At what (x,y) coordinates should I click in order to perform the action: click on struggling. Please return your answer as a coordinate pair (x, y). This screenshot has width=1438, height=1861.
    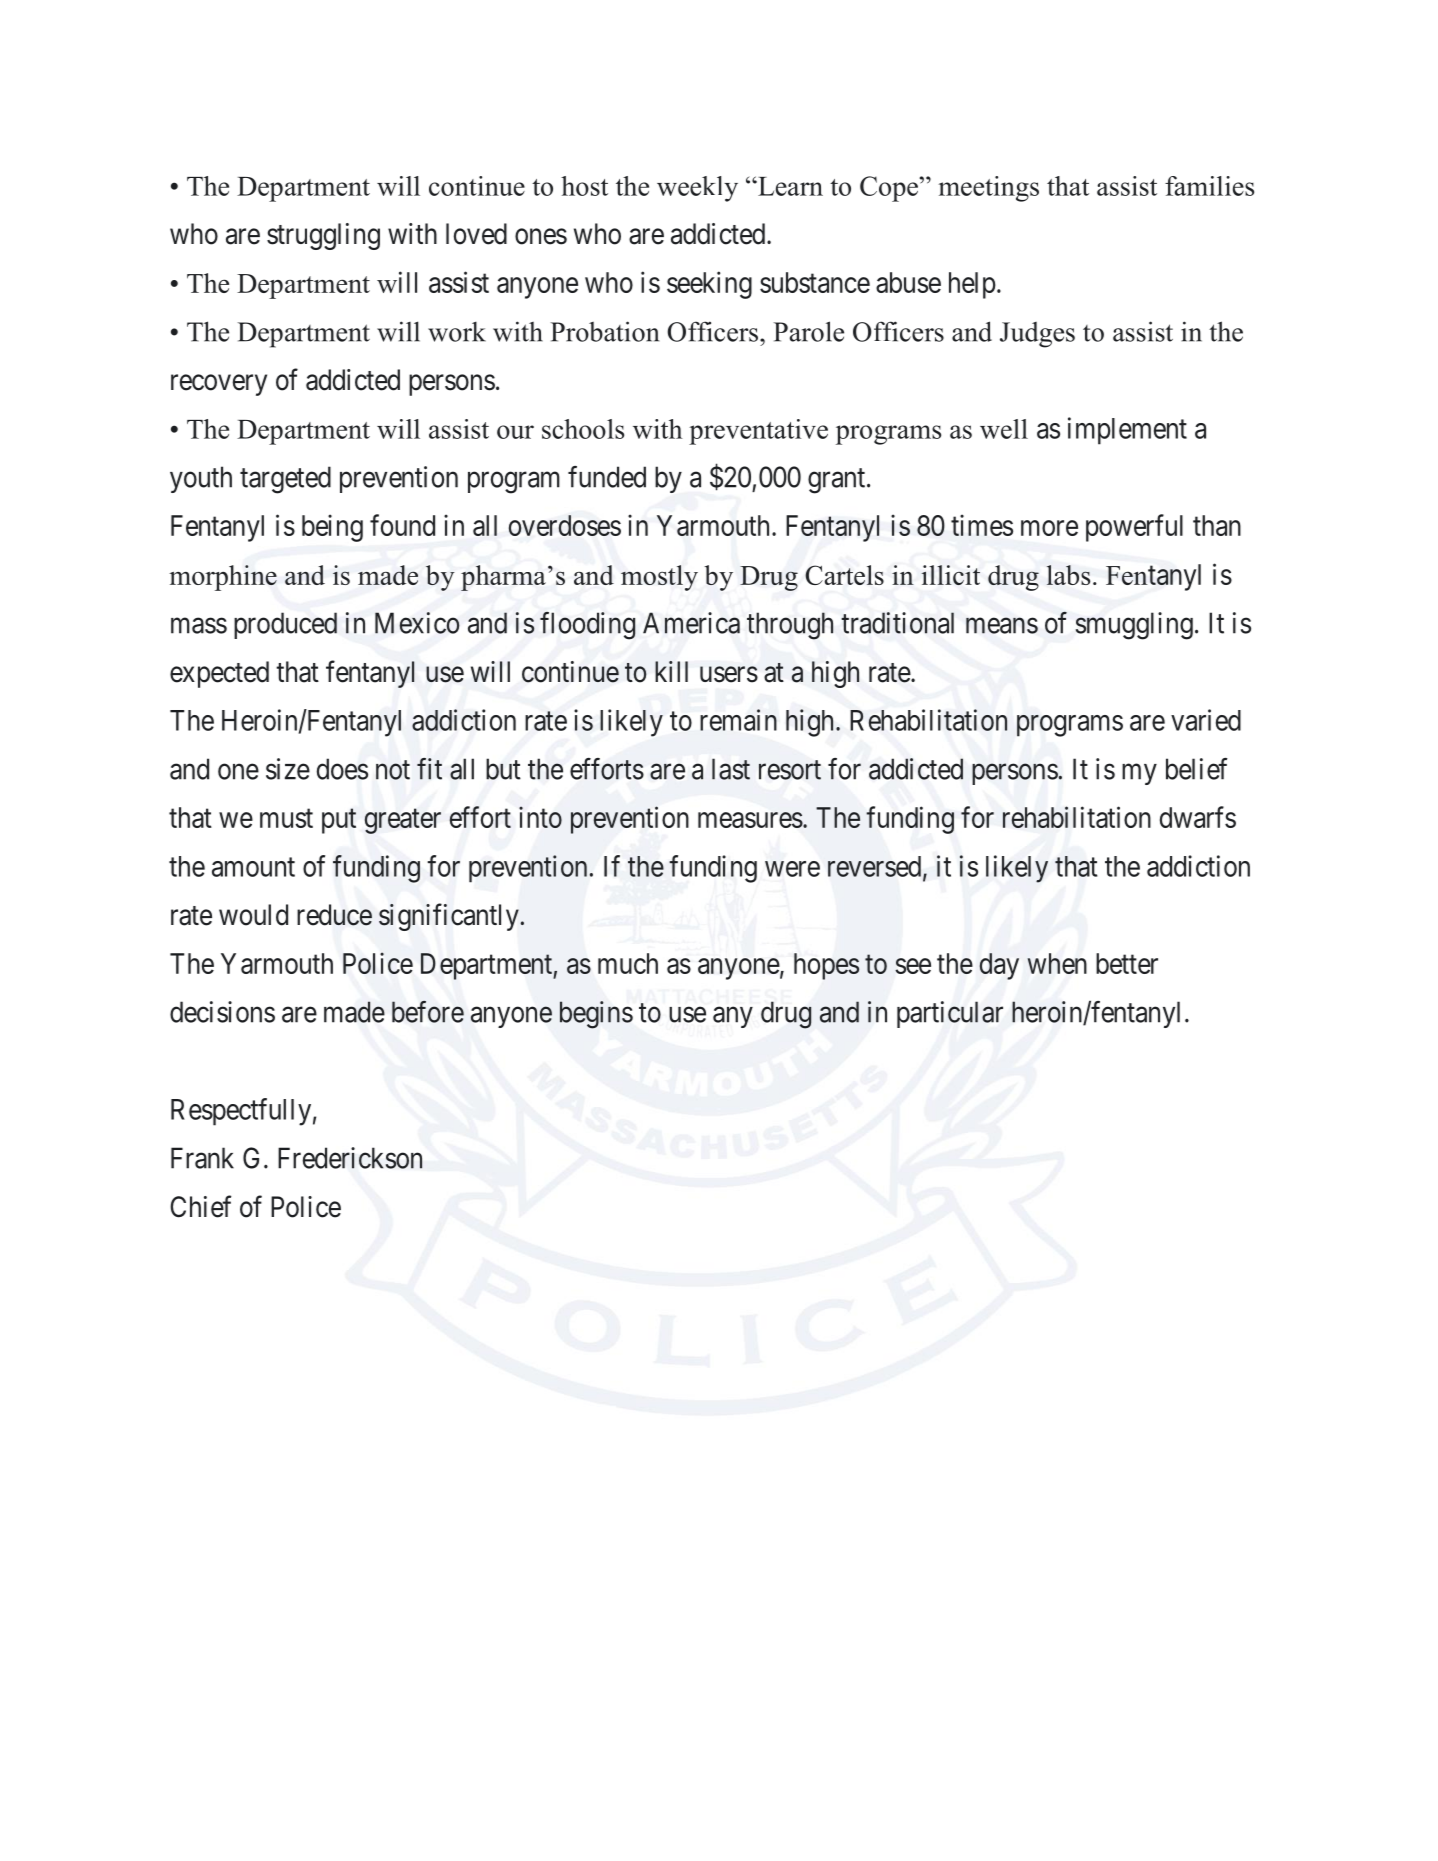
    Looking at the image, I should click on (323, 236).
